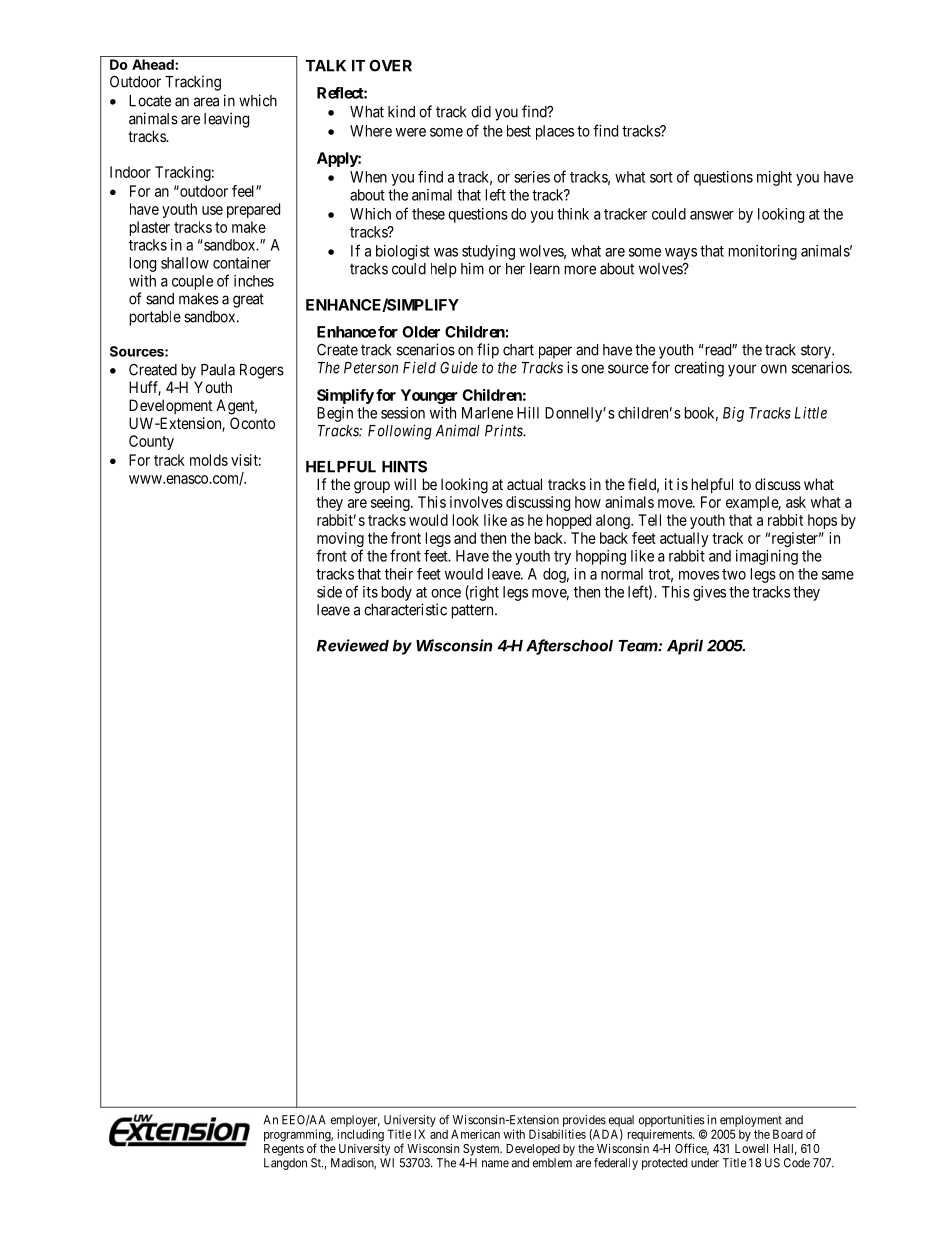 The height and width of the screenshot is (1233, 952). I want to click on employment, so click(751, 1121).
